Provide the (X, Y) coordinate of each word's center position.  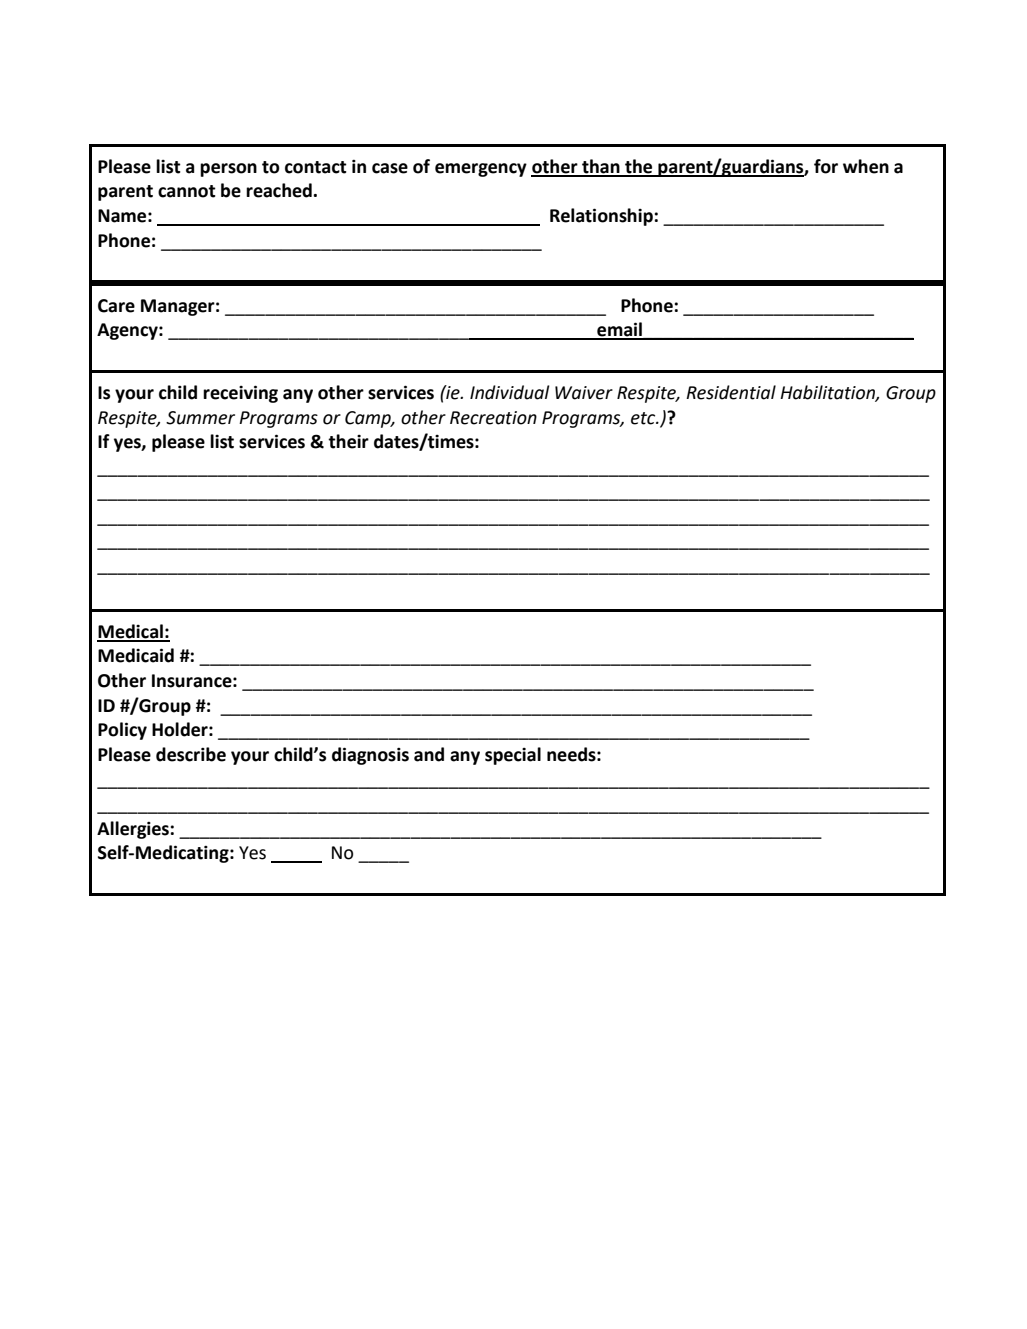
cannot (187, 191)
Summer (200, 418)
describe (191, 754)
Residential (731, 392)
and (429, 754)
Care (116, 306)
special (513, 756)
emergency (481, 170)
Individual (509, 392)
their (348, 441)
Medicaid (136, 655)
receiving (240, 394)
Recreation (493, 418)
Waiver (584, 393)
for (826, 166)
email (619, 330)
